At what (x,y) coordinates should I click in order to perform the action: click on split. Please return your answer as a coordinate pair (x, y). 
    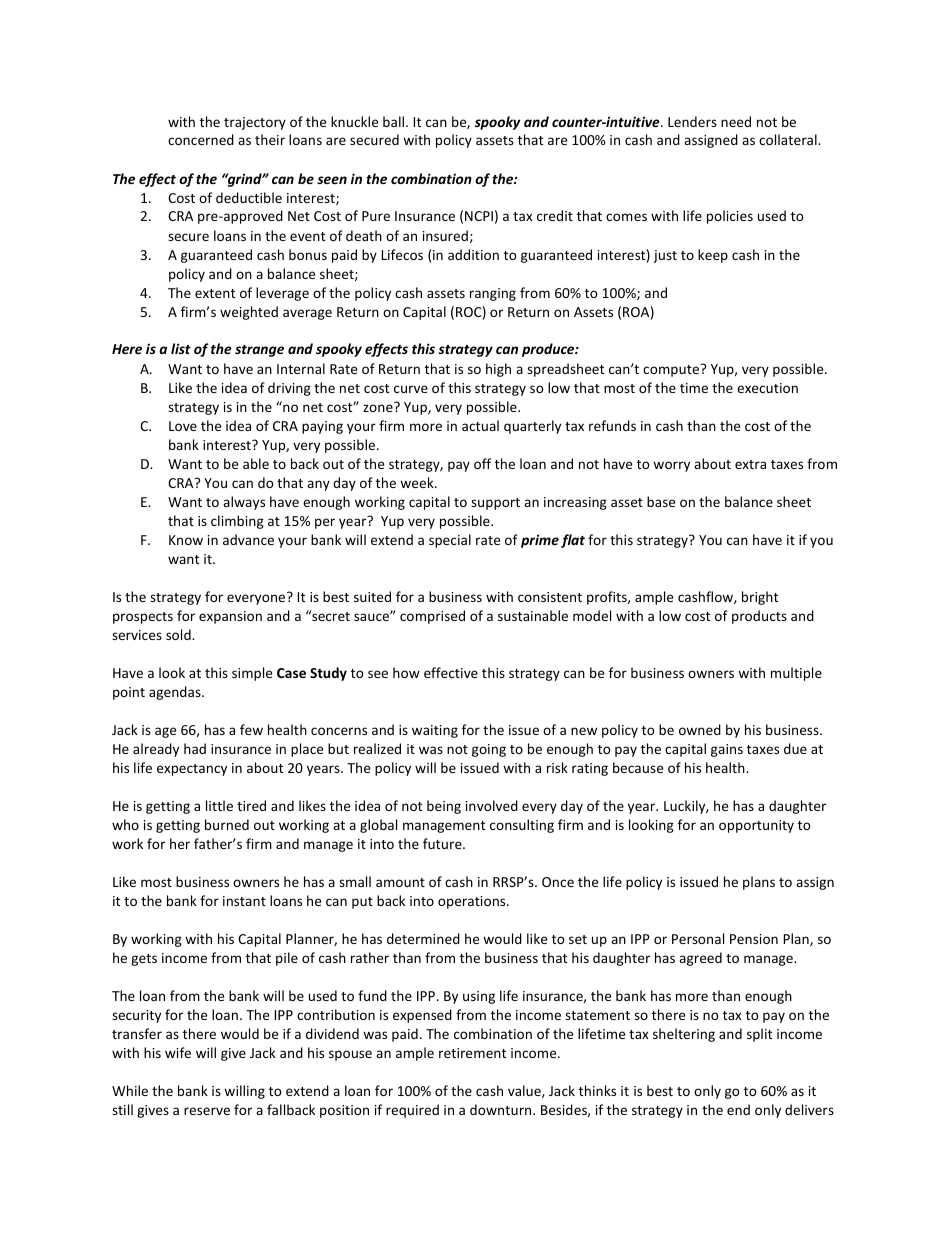
    Looking at the image, I should click on (759, 1035).
